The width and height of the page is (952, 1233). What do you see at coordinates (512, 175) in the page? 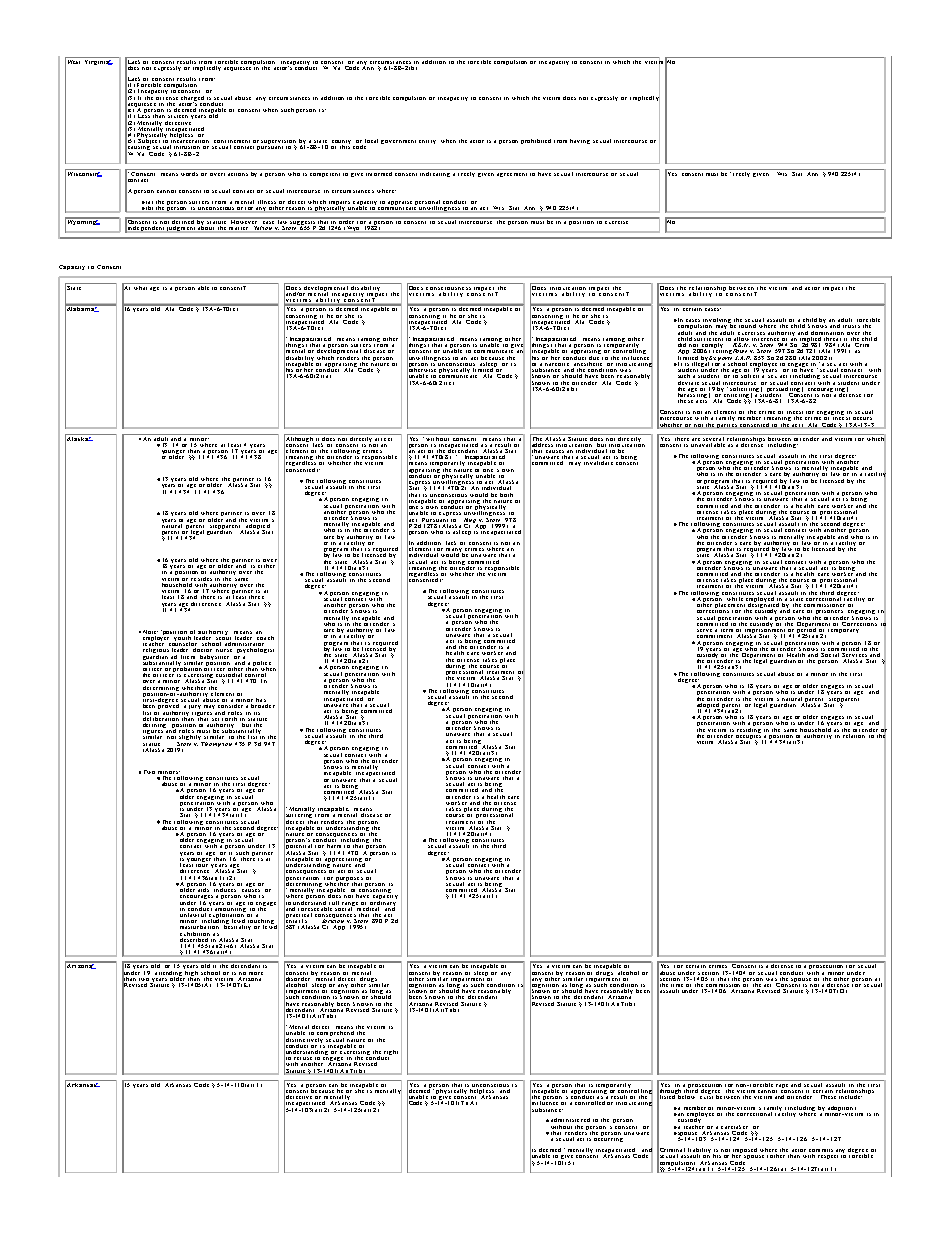
I see `agreement` at bounding box center [512, 175].
